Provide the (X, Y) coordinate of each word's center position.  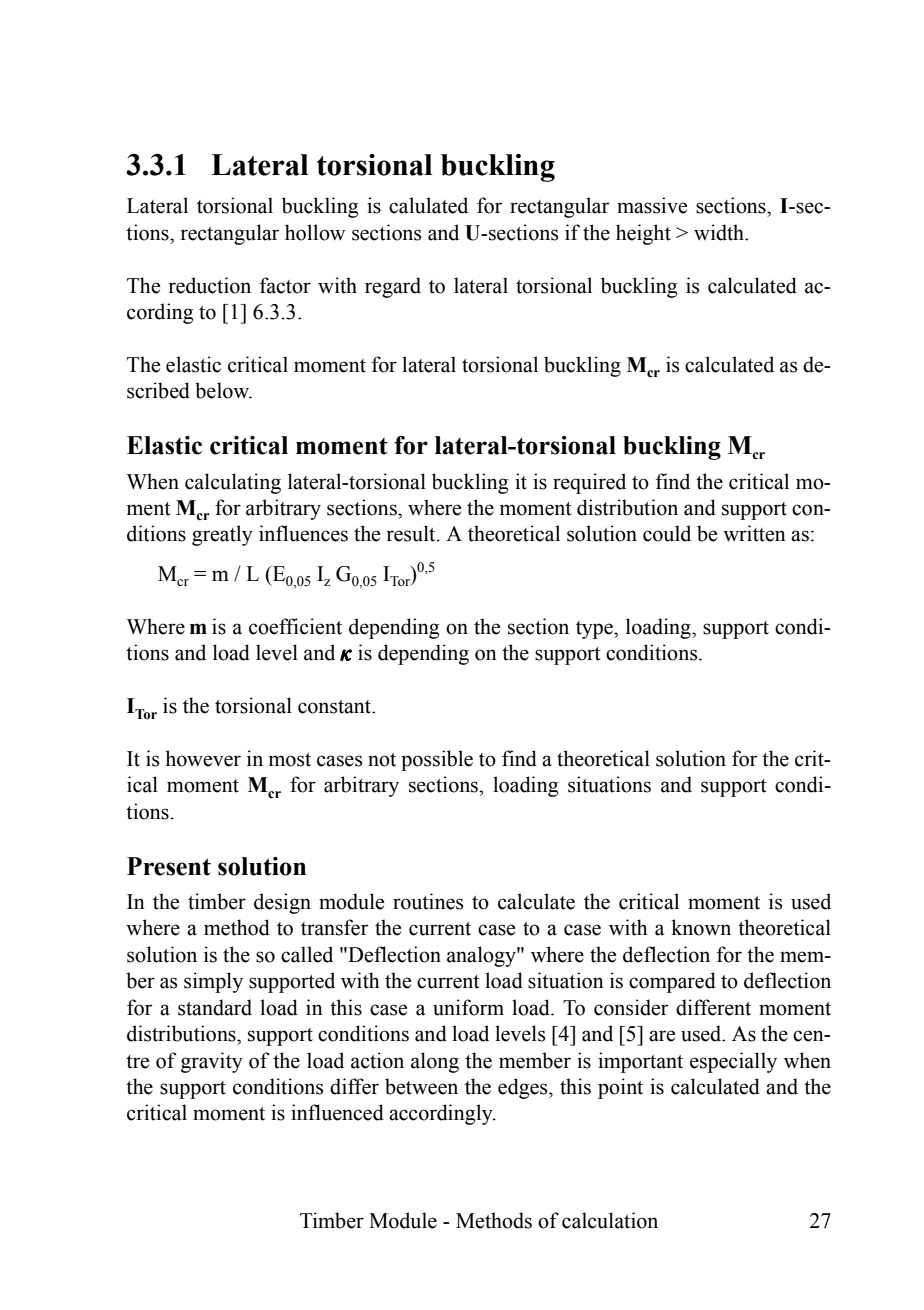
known (701, 927)
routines (428, 901)
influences (303, 533)
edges (524, 1088)
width (720, 232)
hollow (315, 232)
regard (393, 287)
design (282, 903)
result (412, 533)
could (667, 533)
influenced (337, 1112)
